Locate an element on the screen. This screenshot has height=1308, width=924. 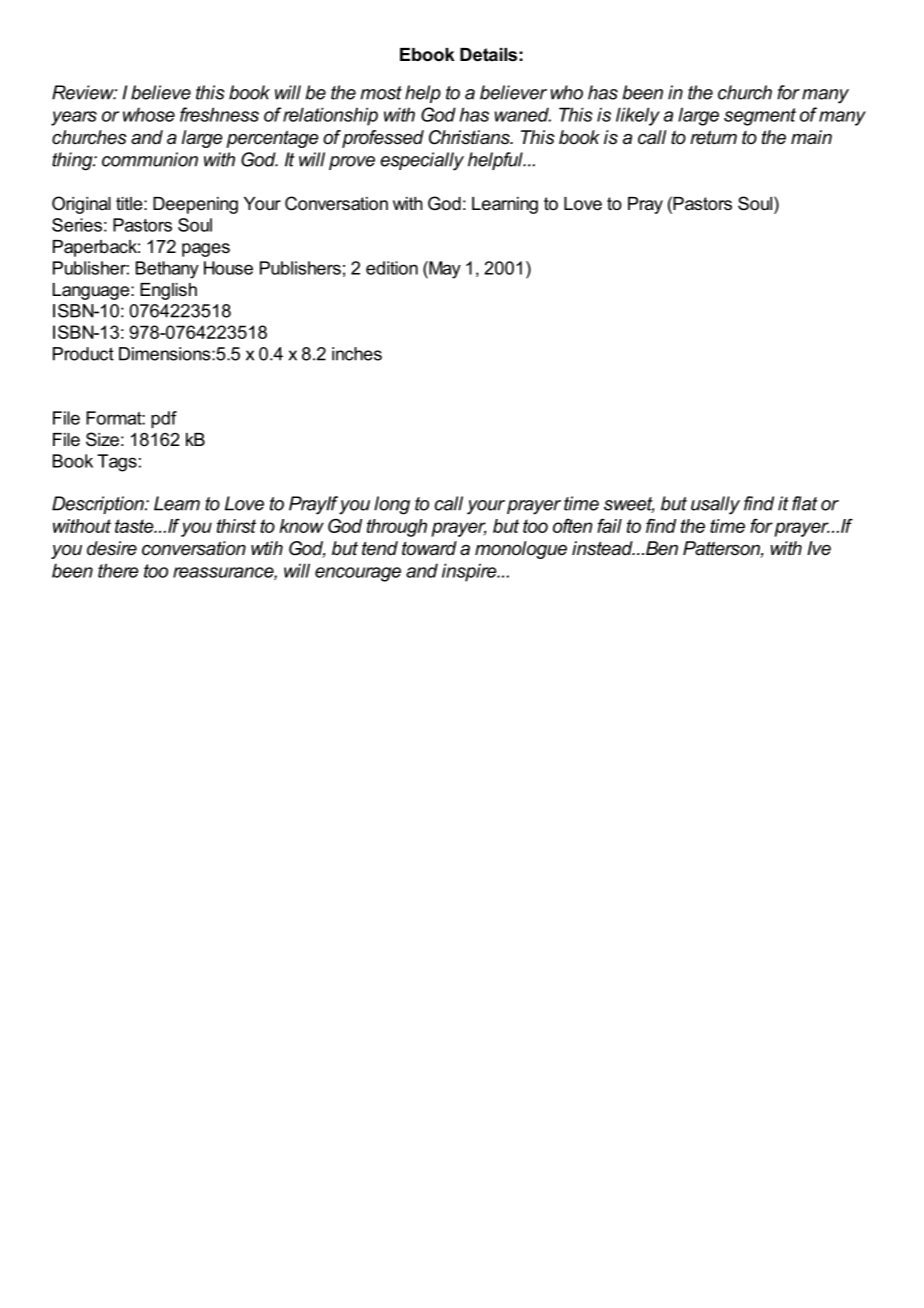
whose is located at coordinates (149, 114).
